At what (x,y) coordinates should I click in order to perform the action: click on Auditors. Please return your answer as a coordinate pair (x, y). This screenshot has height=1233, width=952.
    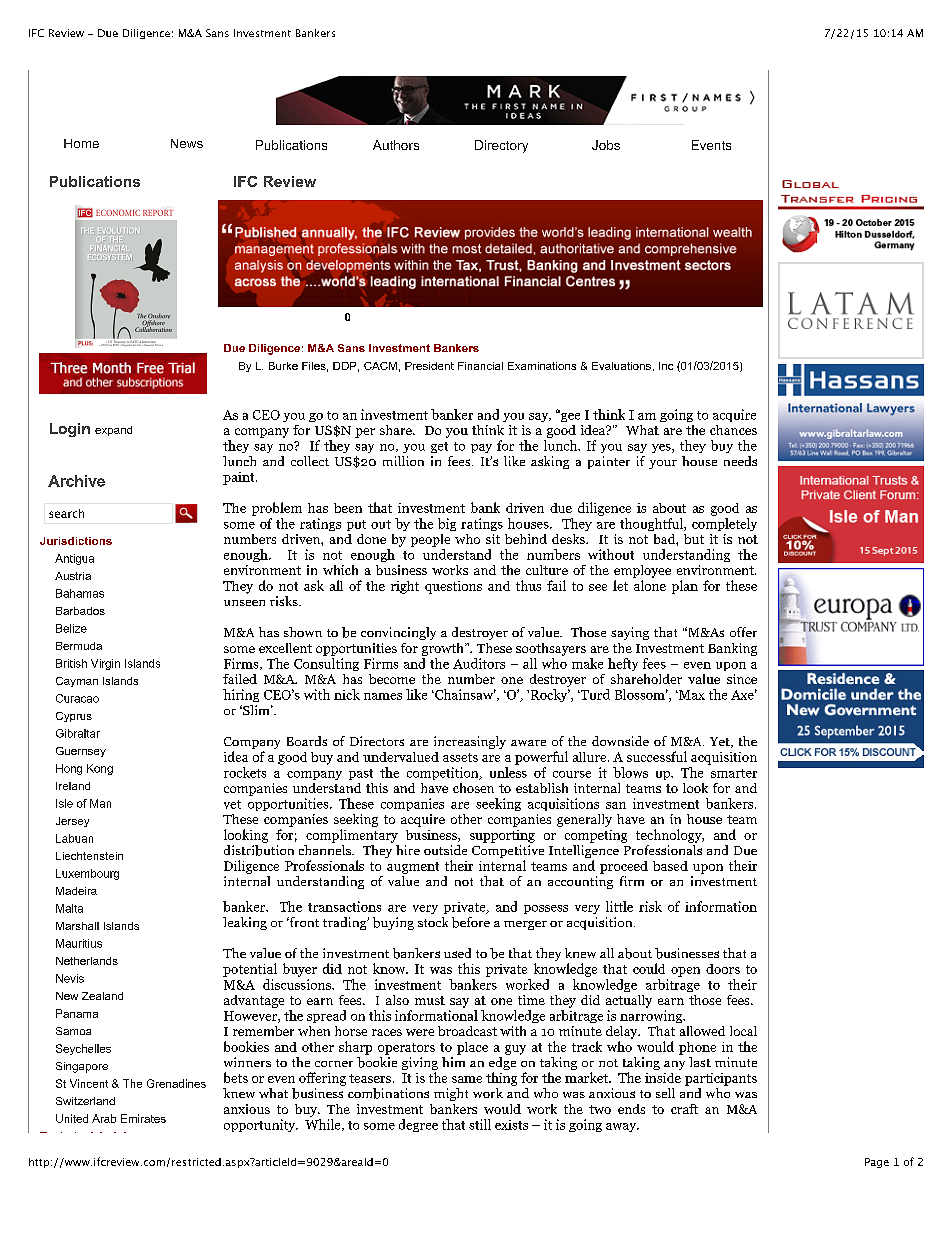
    Looking at the image, I should click on (479, 663).
